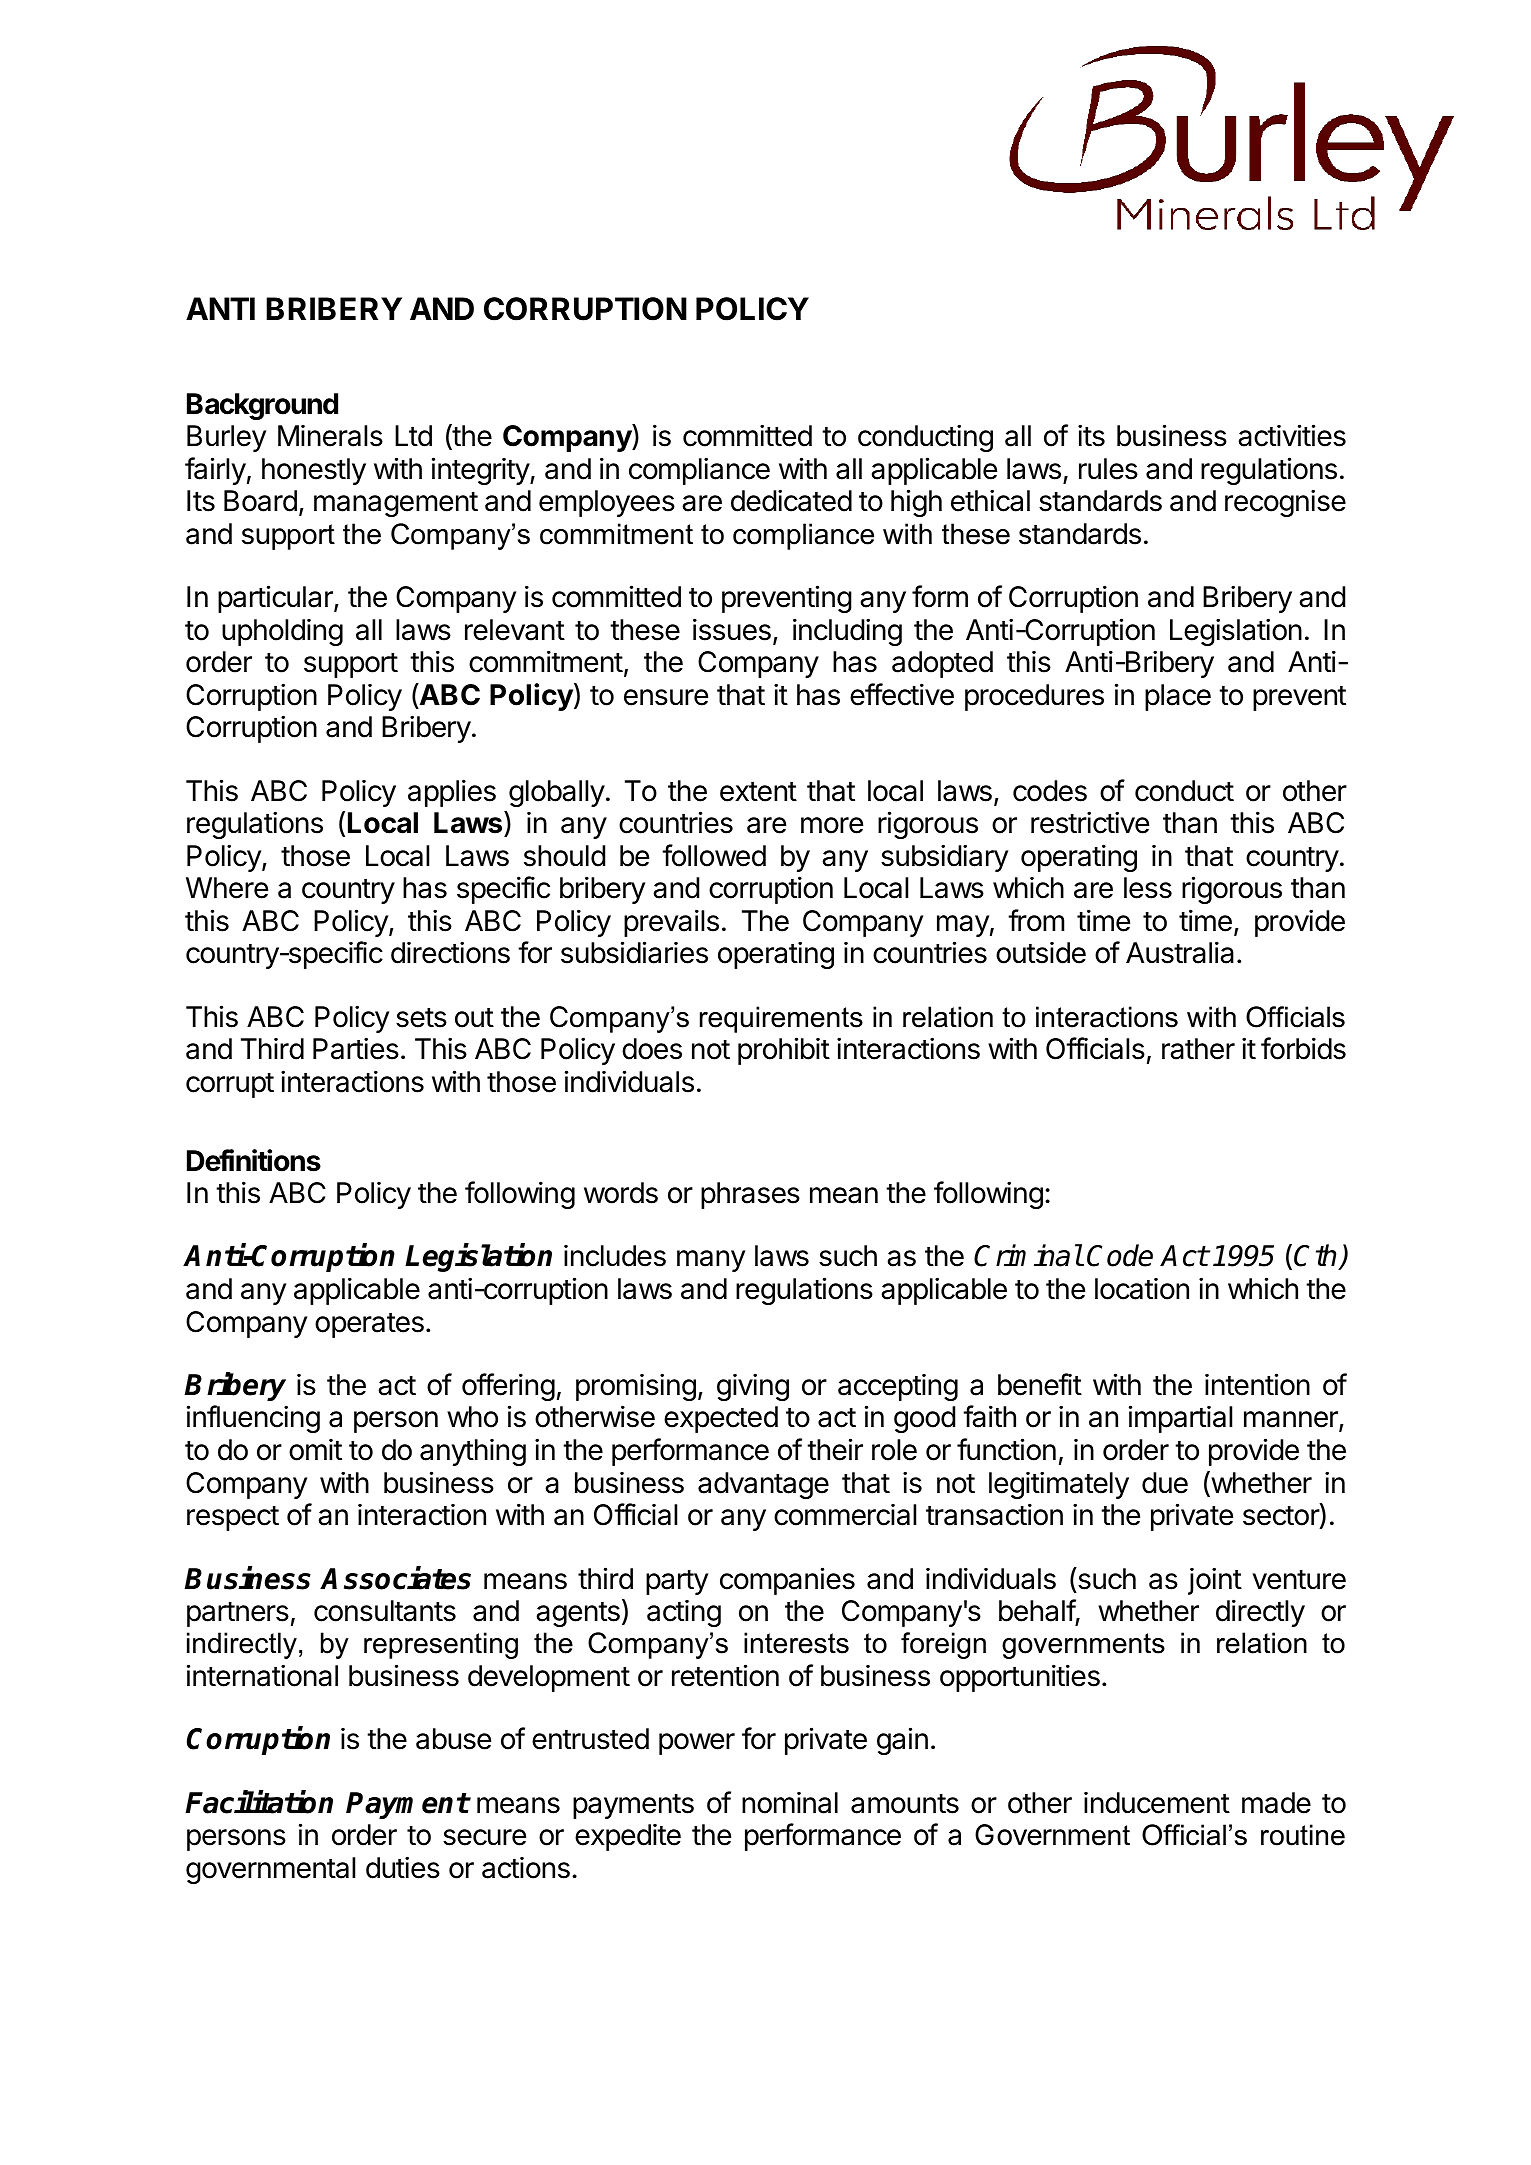 The width and height of the page is (1531, 2165). What do you see at coordinates (369, 1325) in the page?
I see `operates` at bounding box center [369, 1325].
